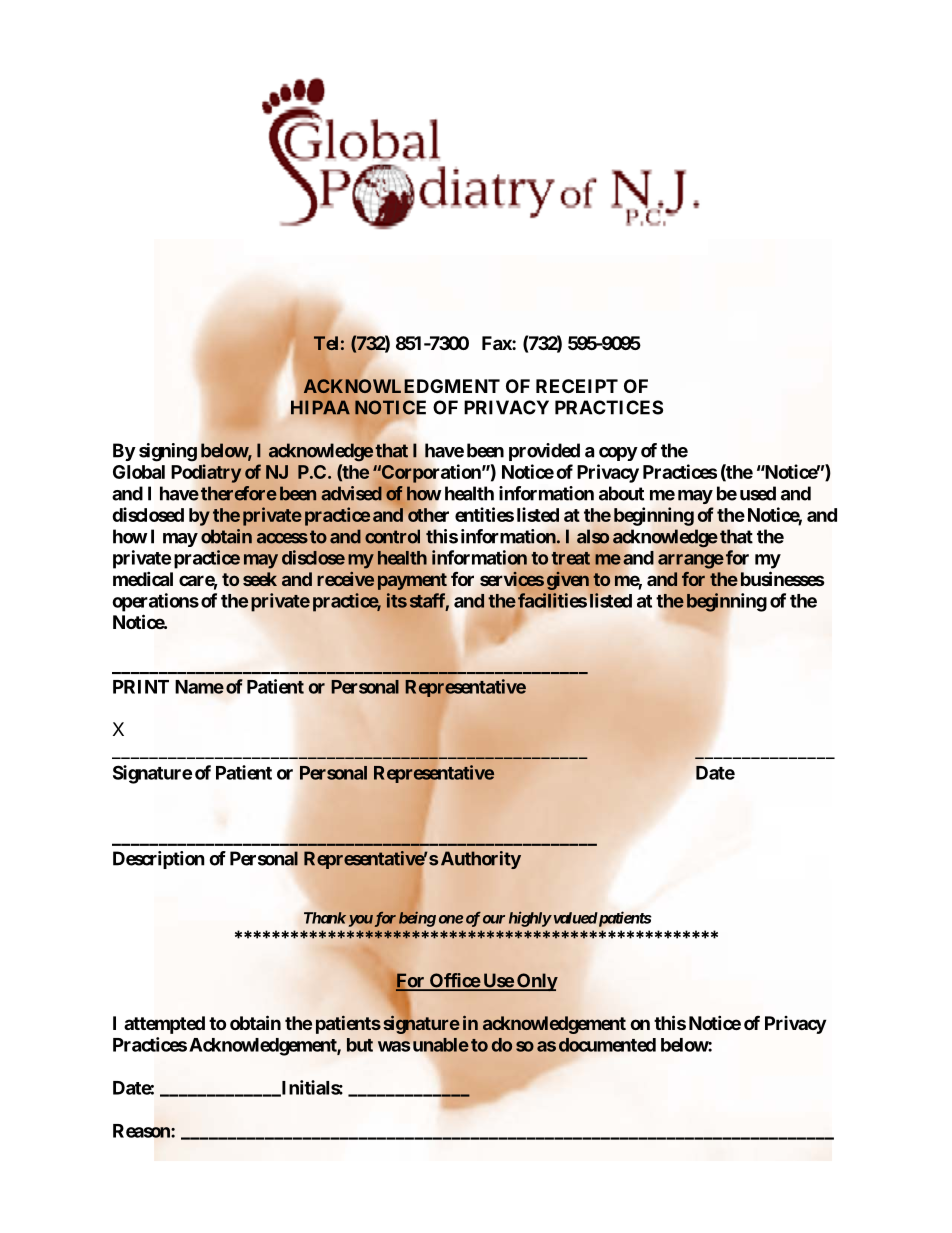 The image size is (952, 1233). What do you see at coordinates (577, 386) in the screenshot?
I see `RECEIPT` at bounding box center [577, 386].
